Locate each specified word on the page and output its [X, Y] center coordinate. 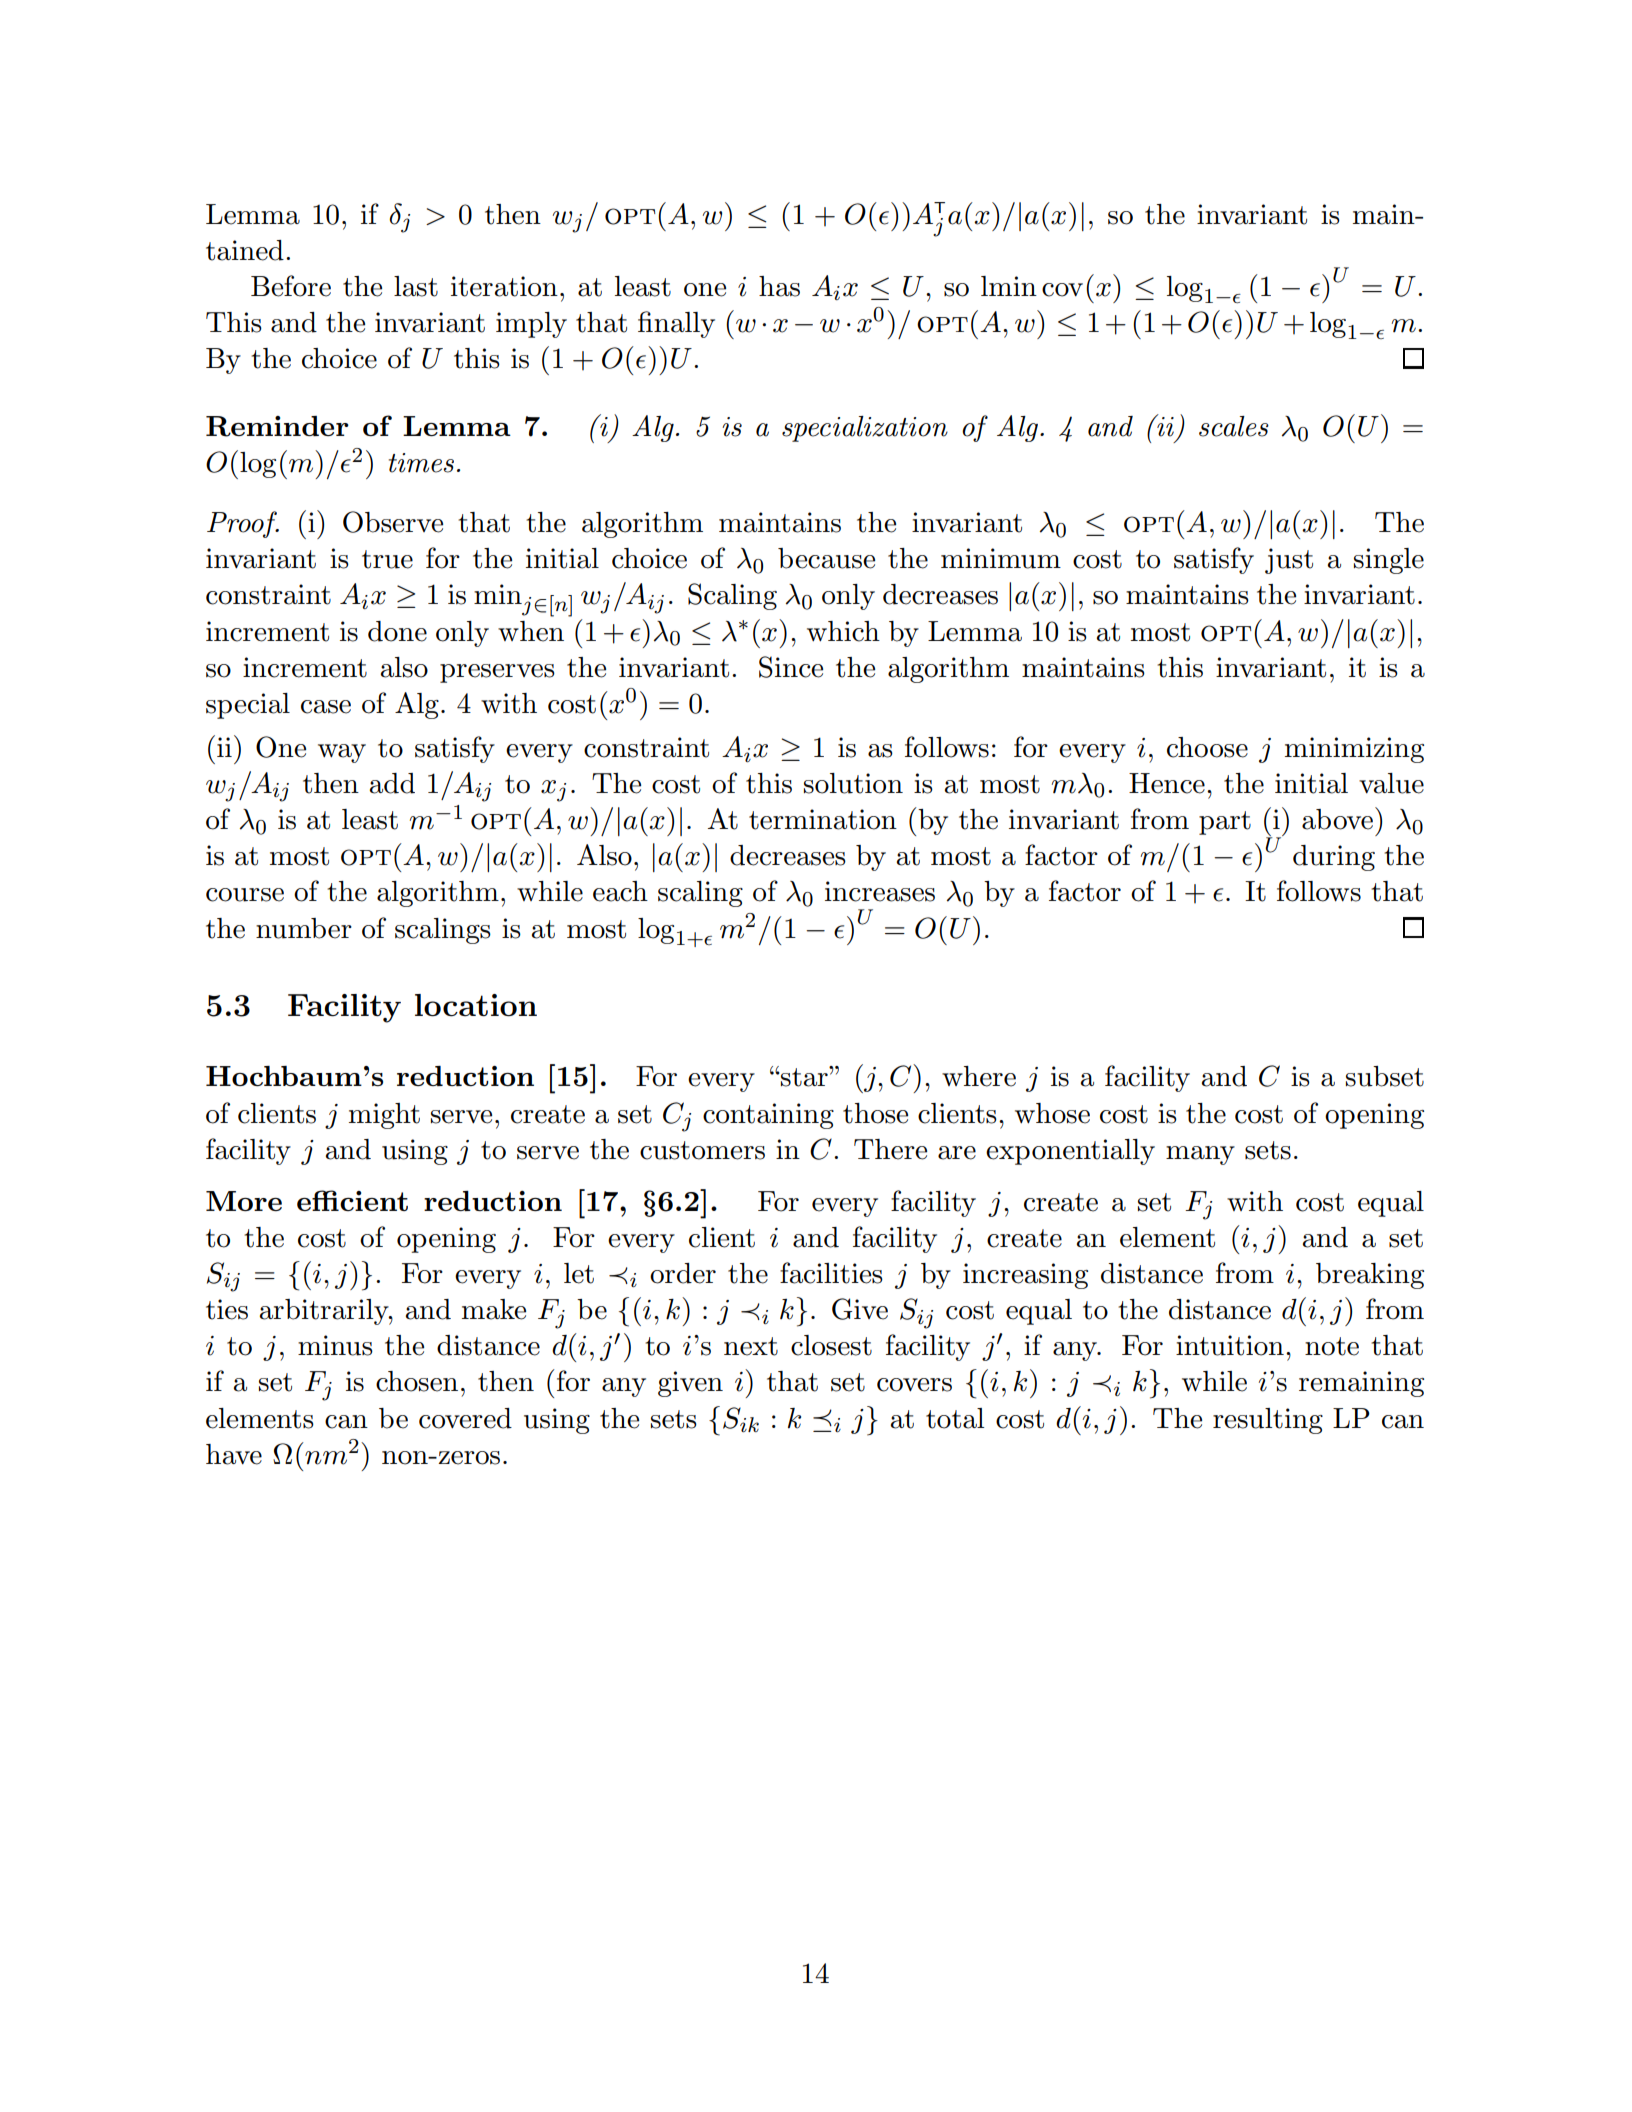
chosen [417, 1381]
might [384, 1116]
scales [1234, 426]
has [779, 286]
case [326, 707]
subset [1385, 1076]
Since [791, 667]
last [416, 286]
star [804, 1076]
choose [1207, 747]
